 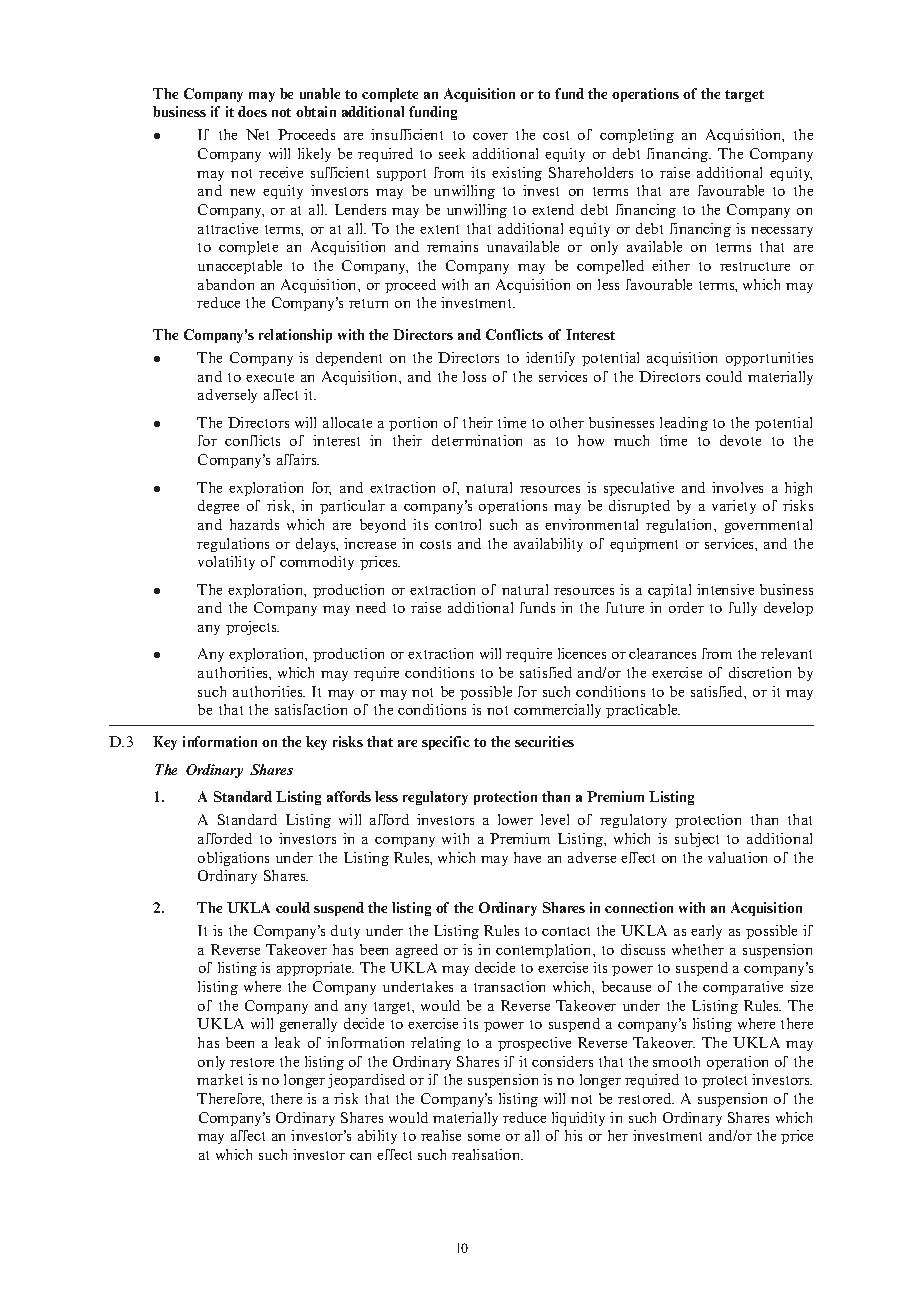 I want to click on can, so click(x=360, y=1156).
